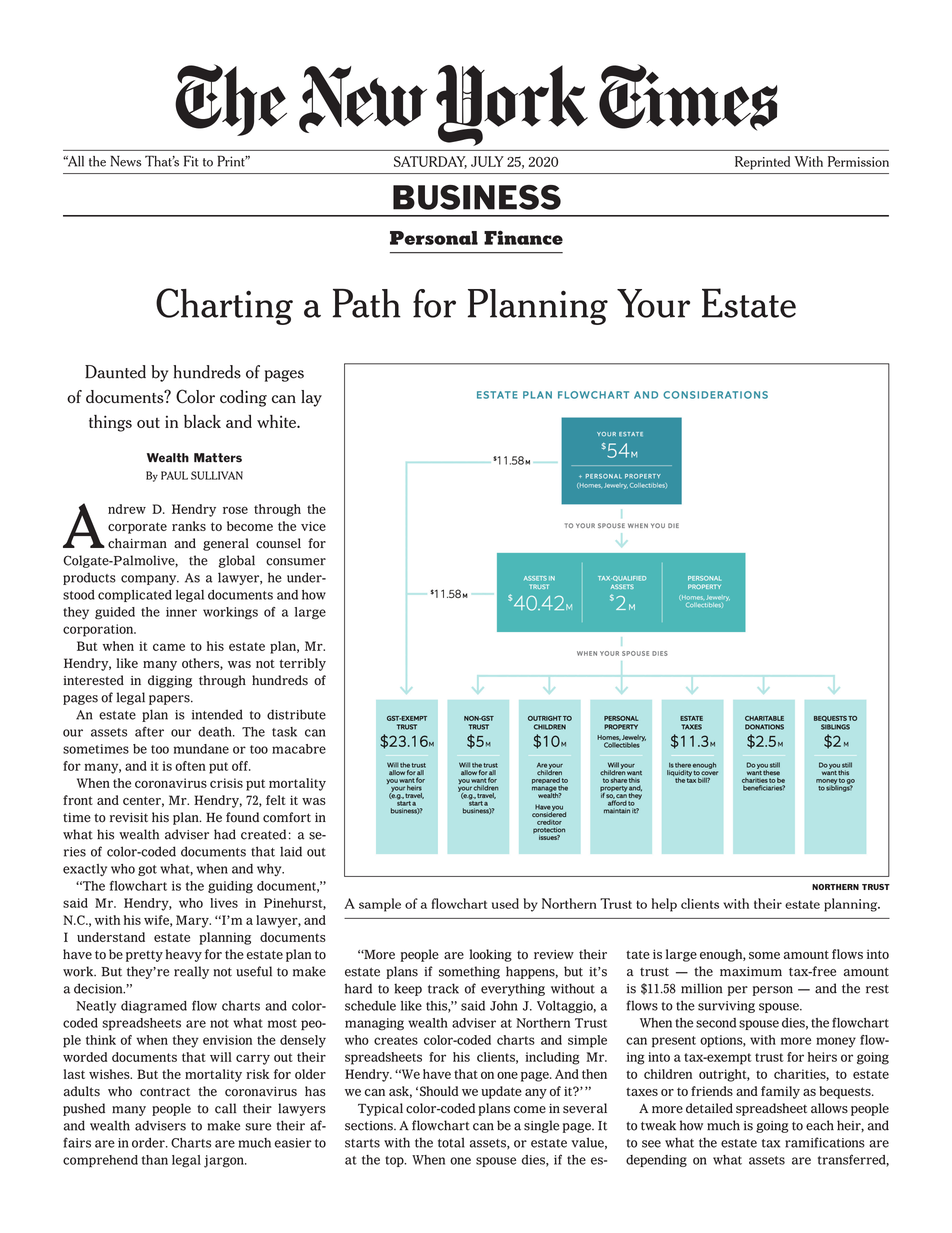 The width and height of the screenshot is (952, 1233). I want to click on help, so click(664, 905).
